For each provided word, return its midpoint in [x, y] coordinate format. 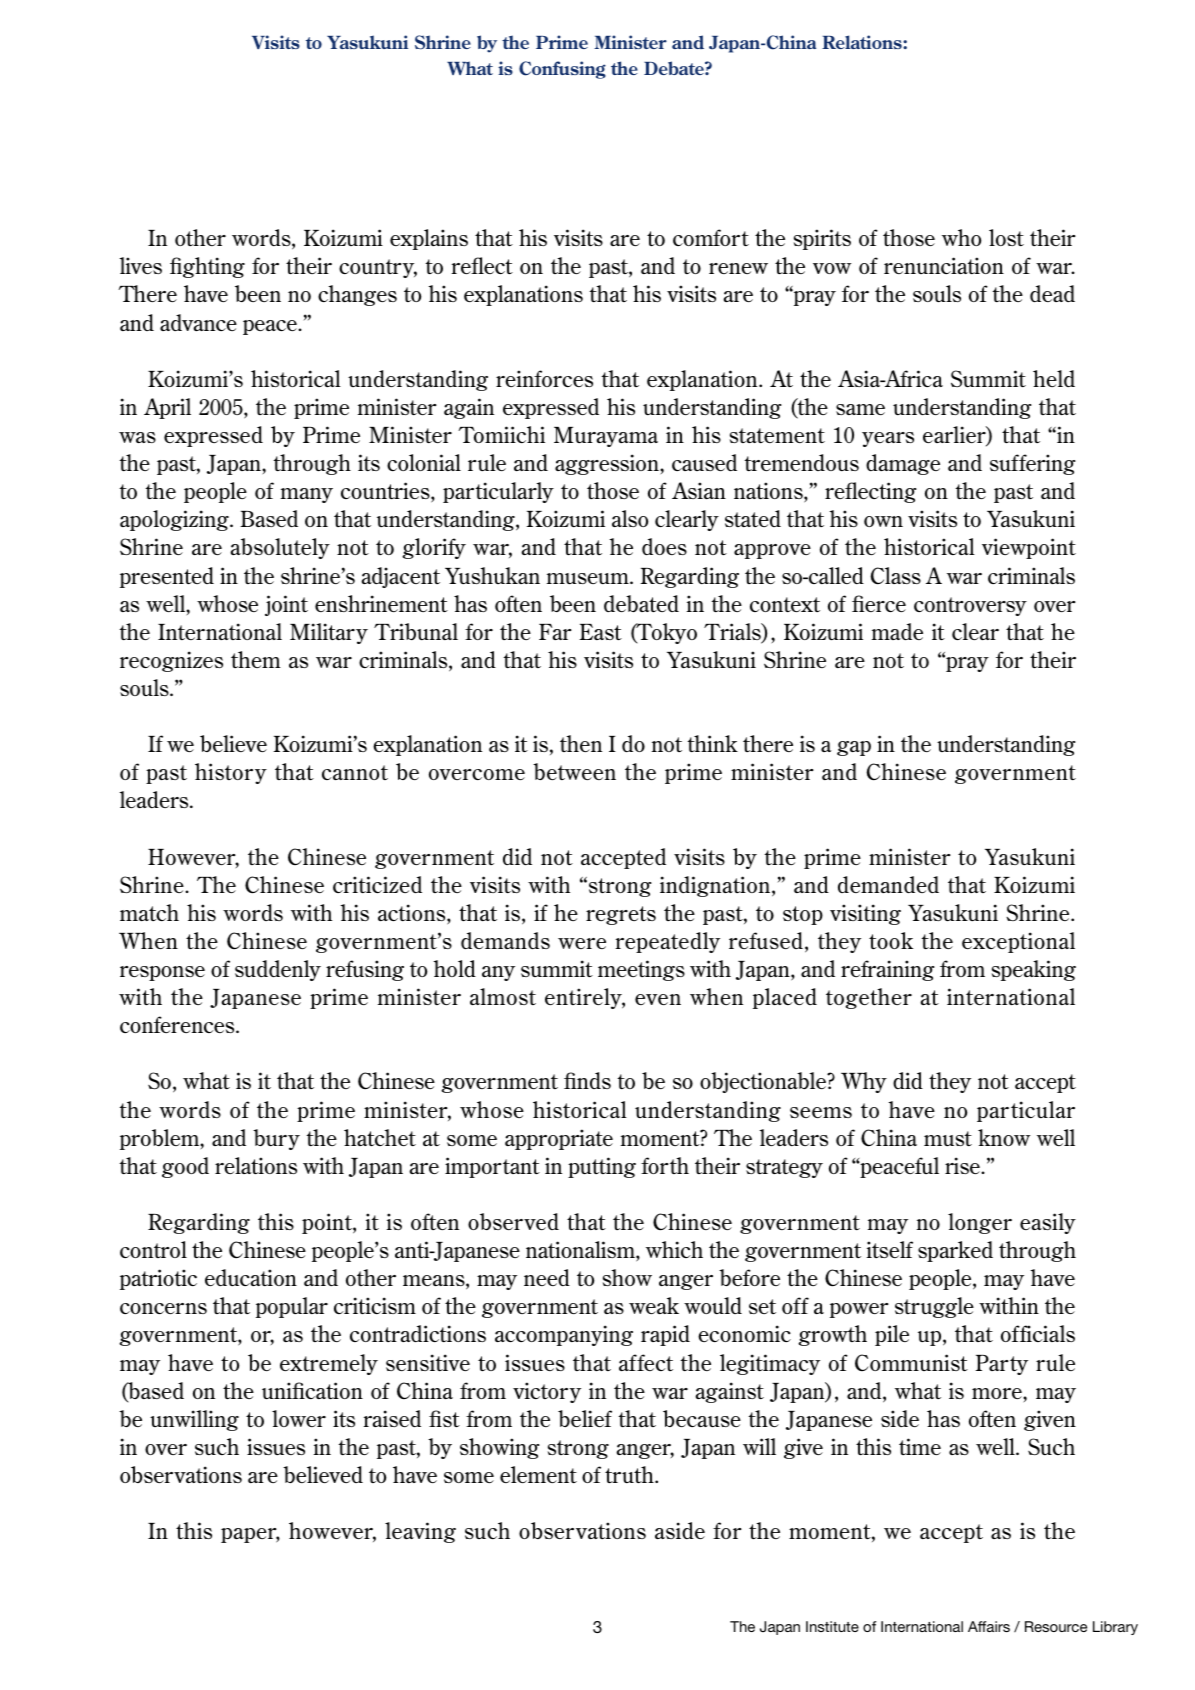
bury [276, 1139]
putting [602, 1167]
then [581, 743]
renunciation [944, 265]
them [256, 659]
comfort [711, 237]
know [1004, 1137]
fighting [207, 267]
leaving [420, 1532]
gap [854, 748]
